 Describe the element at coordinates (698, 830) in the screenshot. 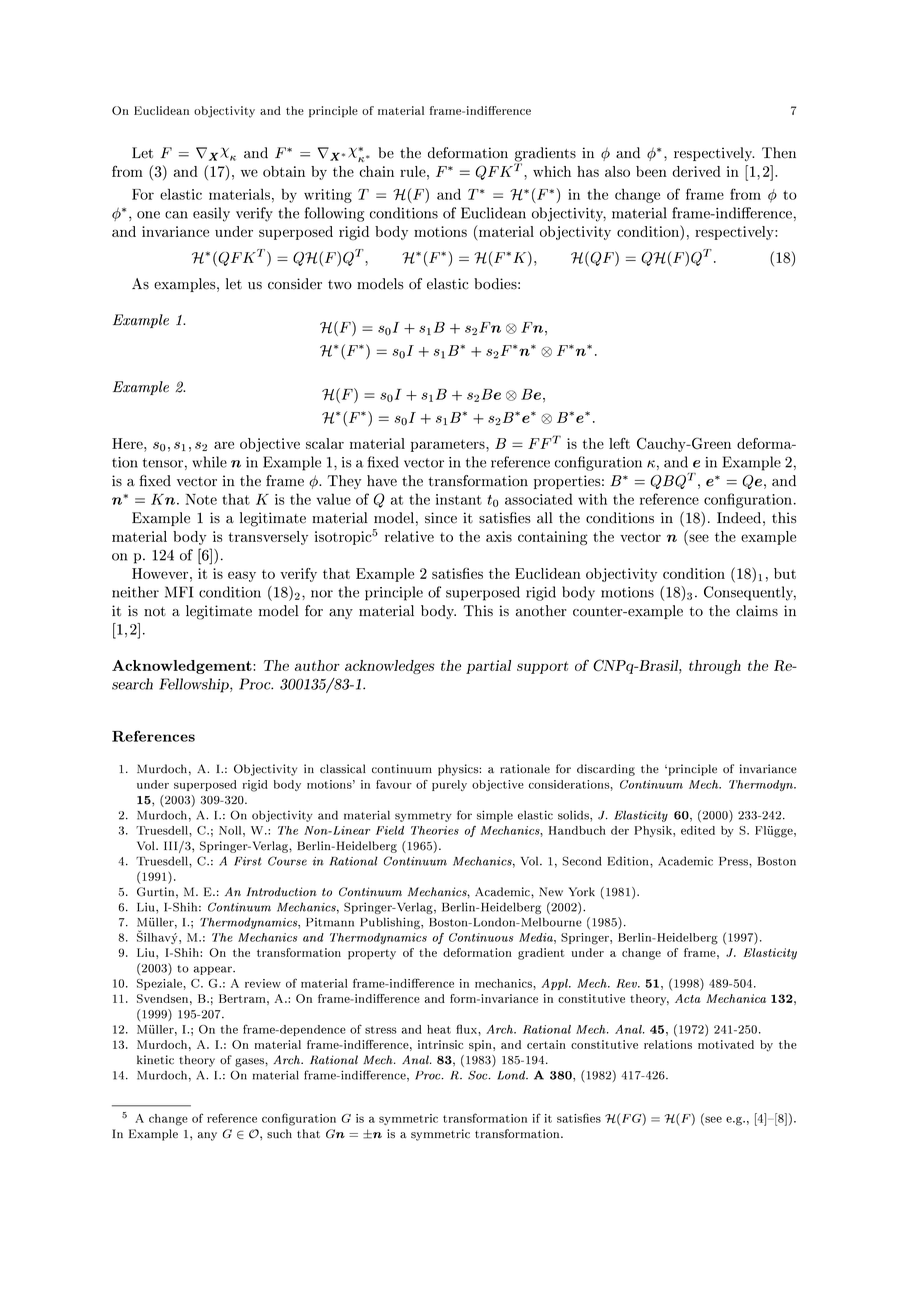

I see `edited` at that location.
